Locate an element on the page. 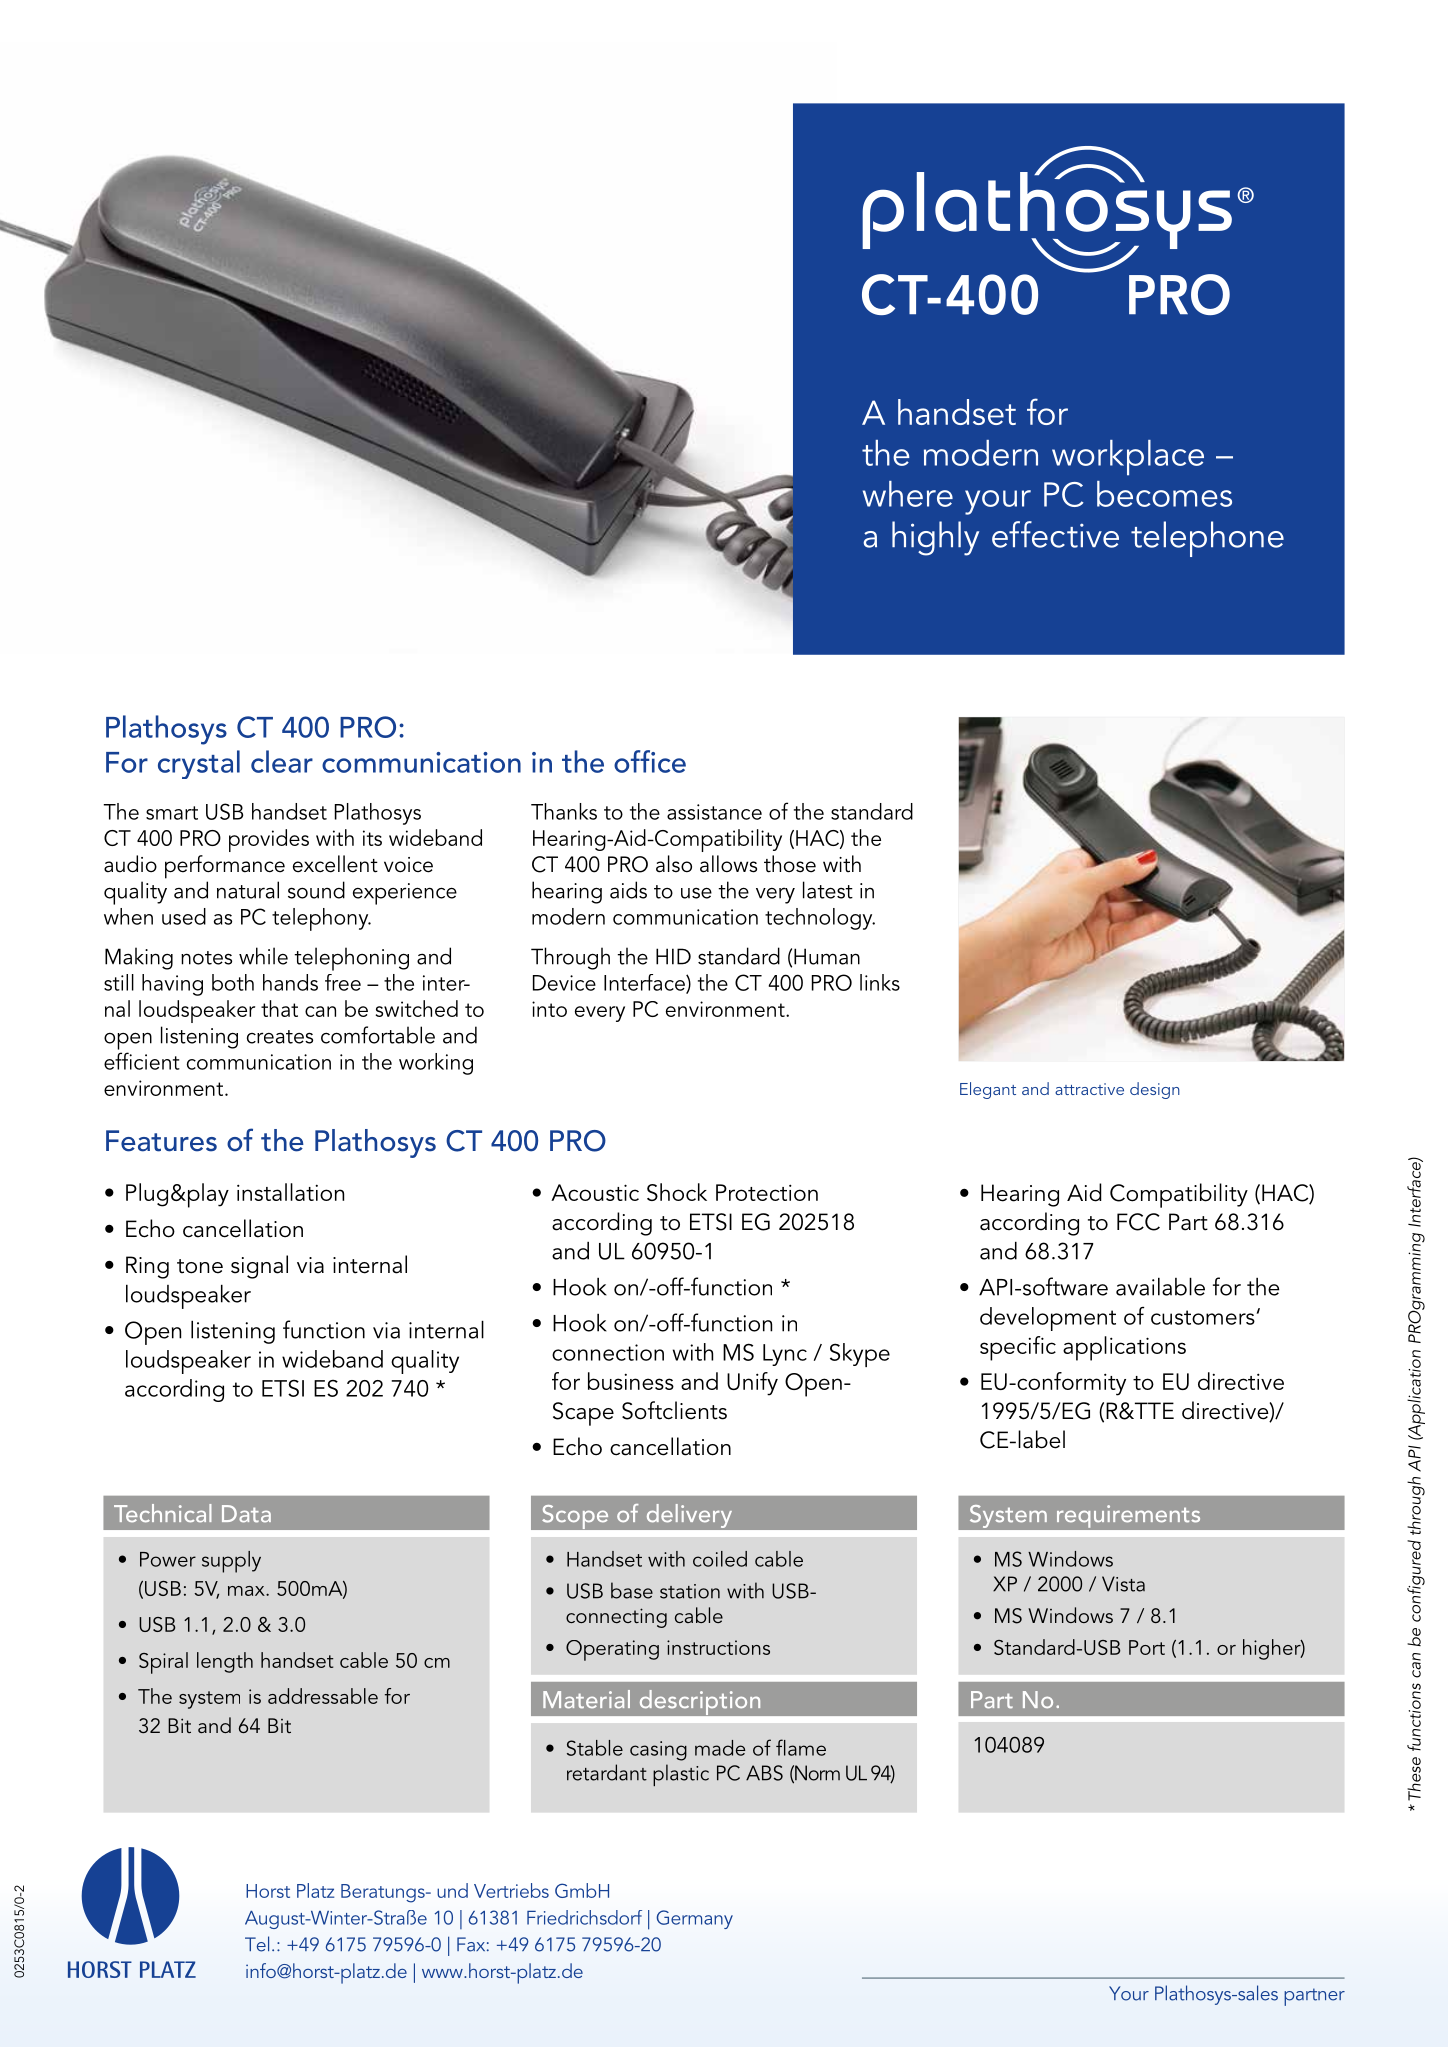 The image size is (1448, 2047). Germany is located at coordinates (694, 1919).
